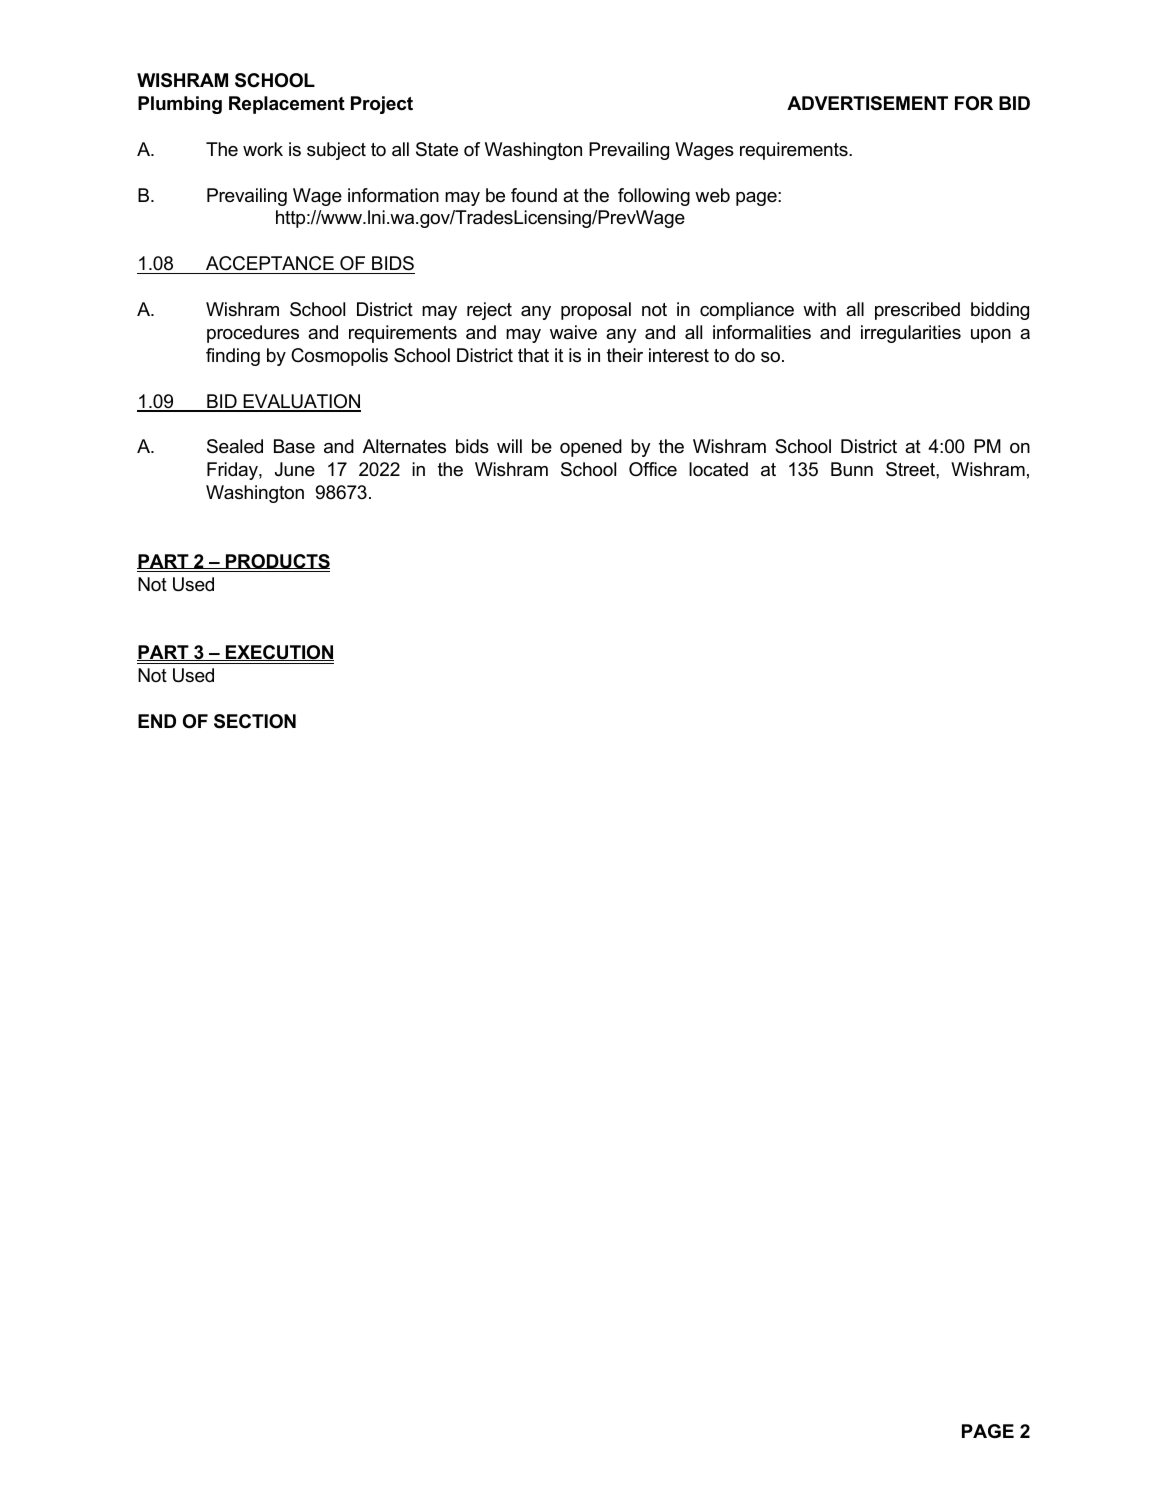 Image resolution: width=1168 pixels, height=1511 pixels. Describe the element at coordinates (270, 263) in the screenshot. I see `ACCEPTANCE` at that location.
